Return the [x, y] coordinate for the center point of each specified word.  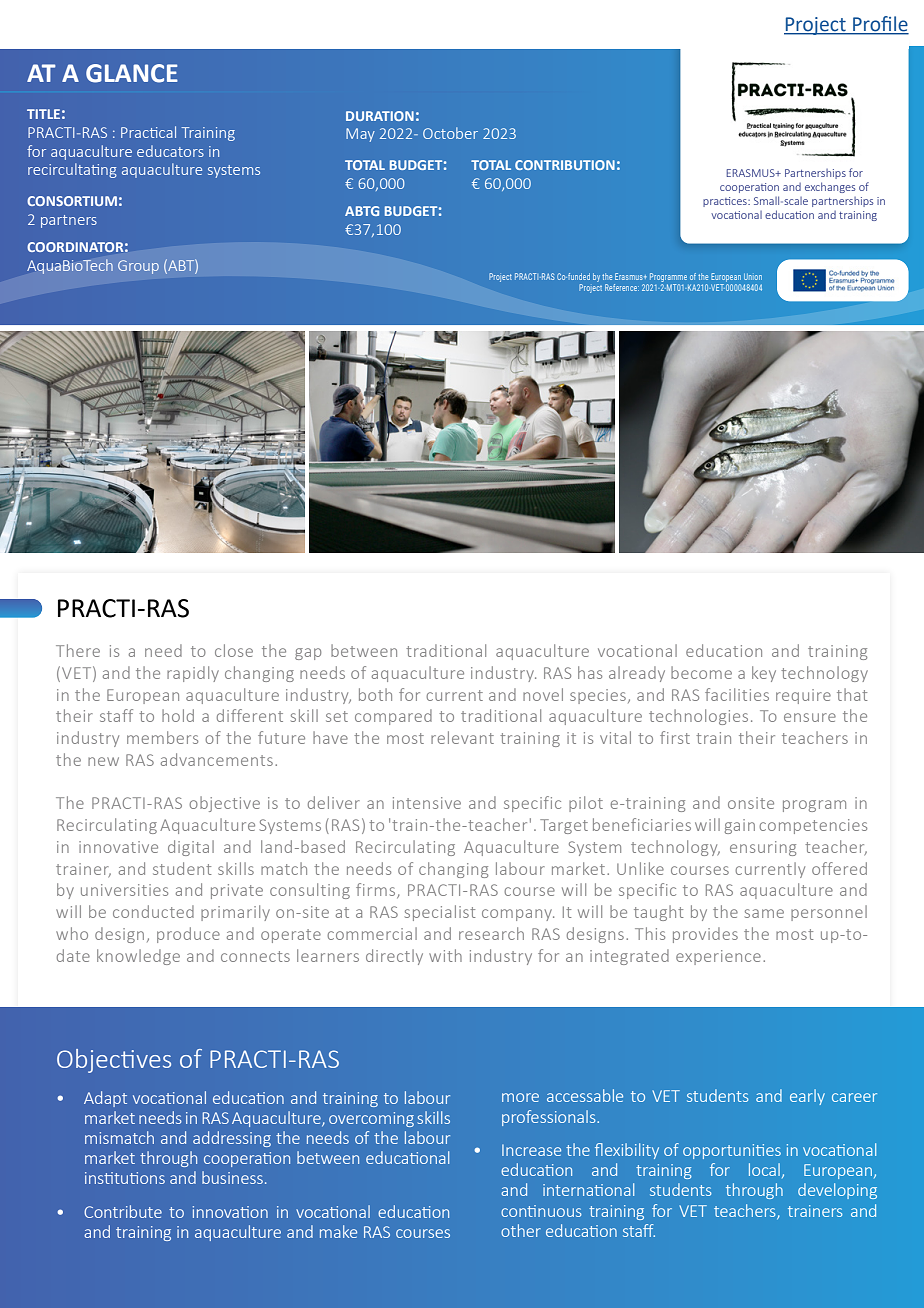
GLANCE [132, 73]
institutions [125, 1178]
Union [753, 277]
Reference [622, 287]
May [360, 135]
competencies [813, 826]
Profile [880, 25]
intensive [427, 803]
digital [191, 848]
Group [138, 267]
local [764, 1169]
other [521, 1230]
